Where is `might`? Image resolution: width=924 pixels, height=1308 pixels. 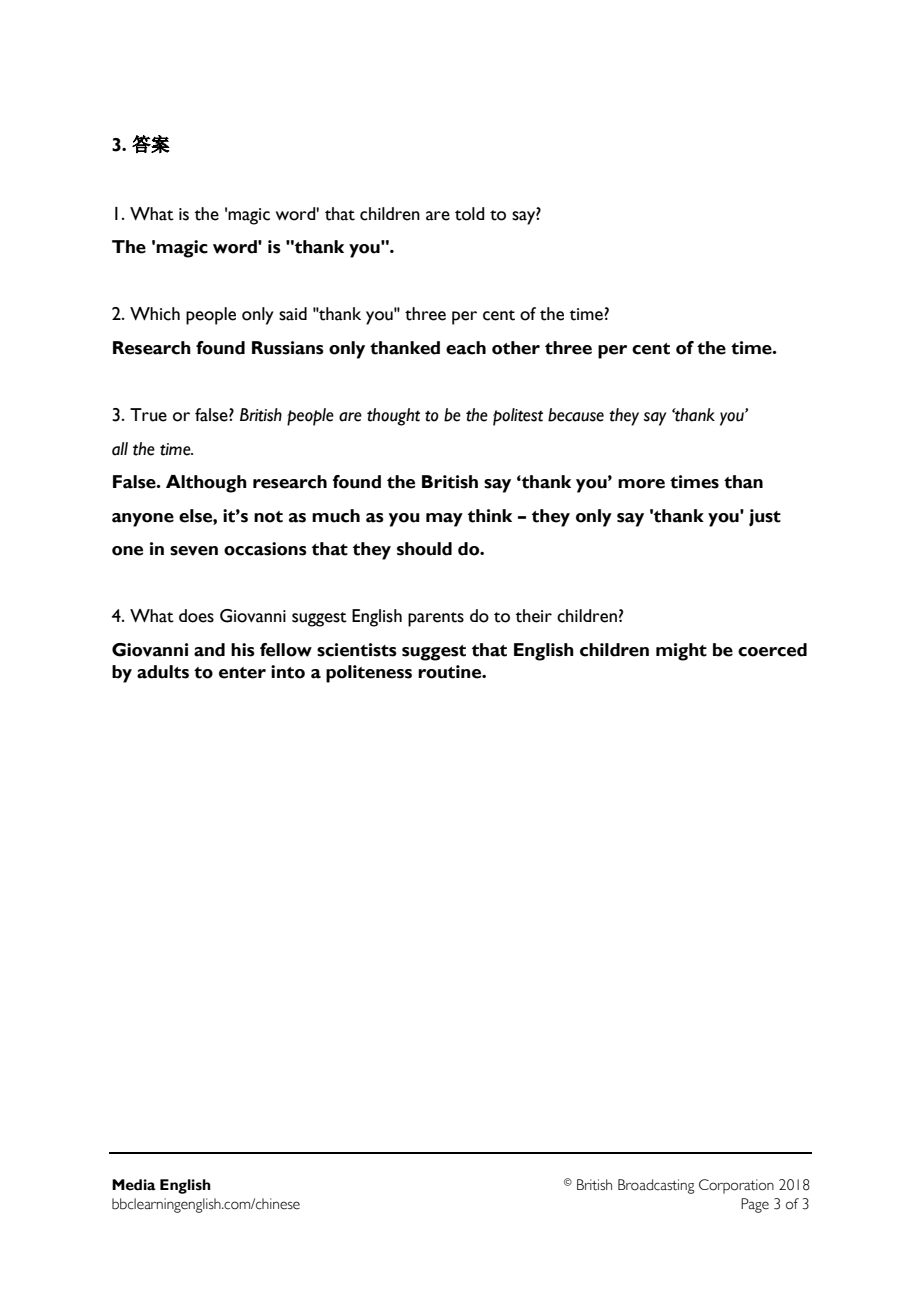
might is located at coordinates (681, 652).
